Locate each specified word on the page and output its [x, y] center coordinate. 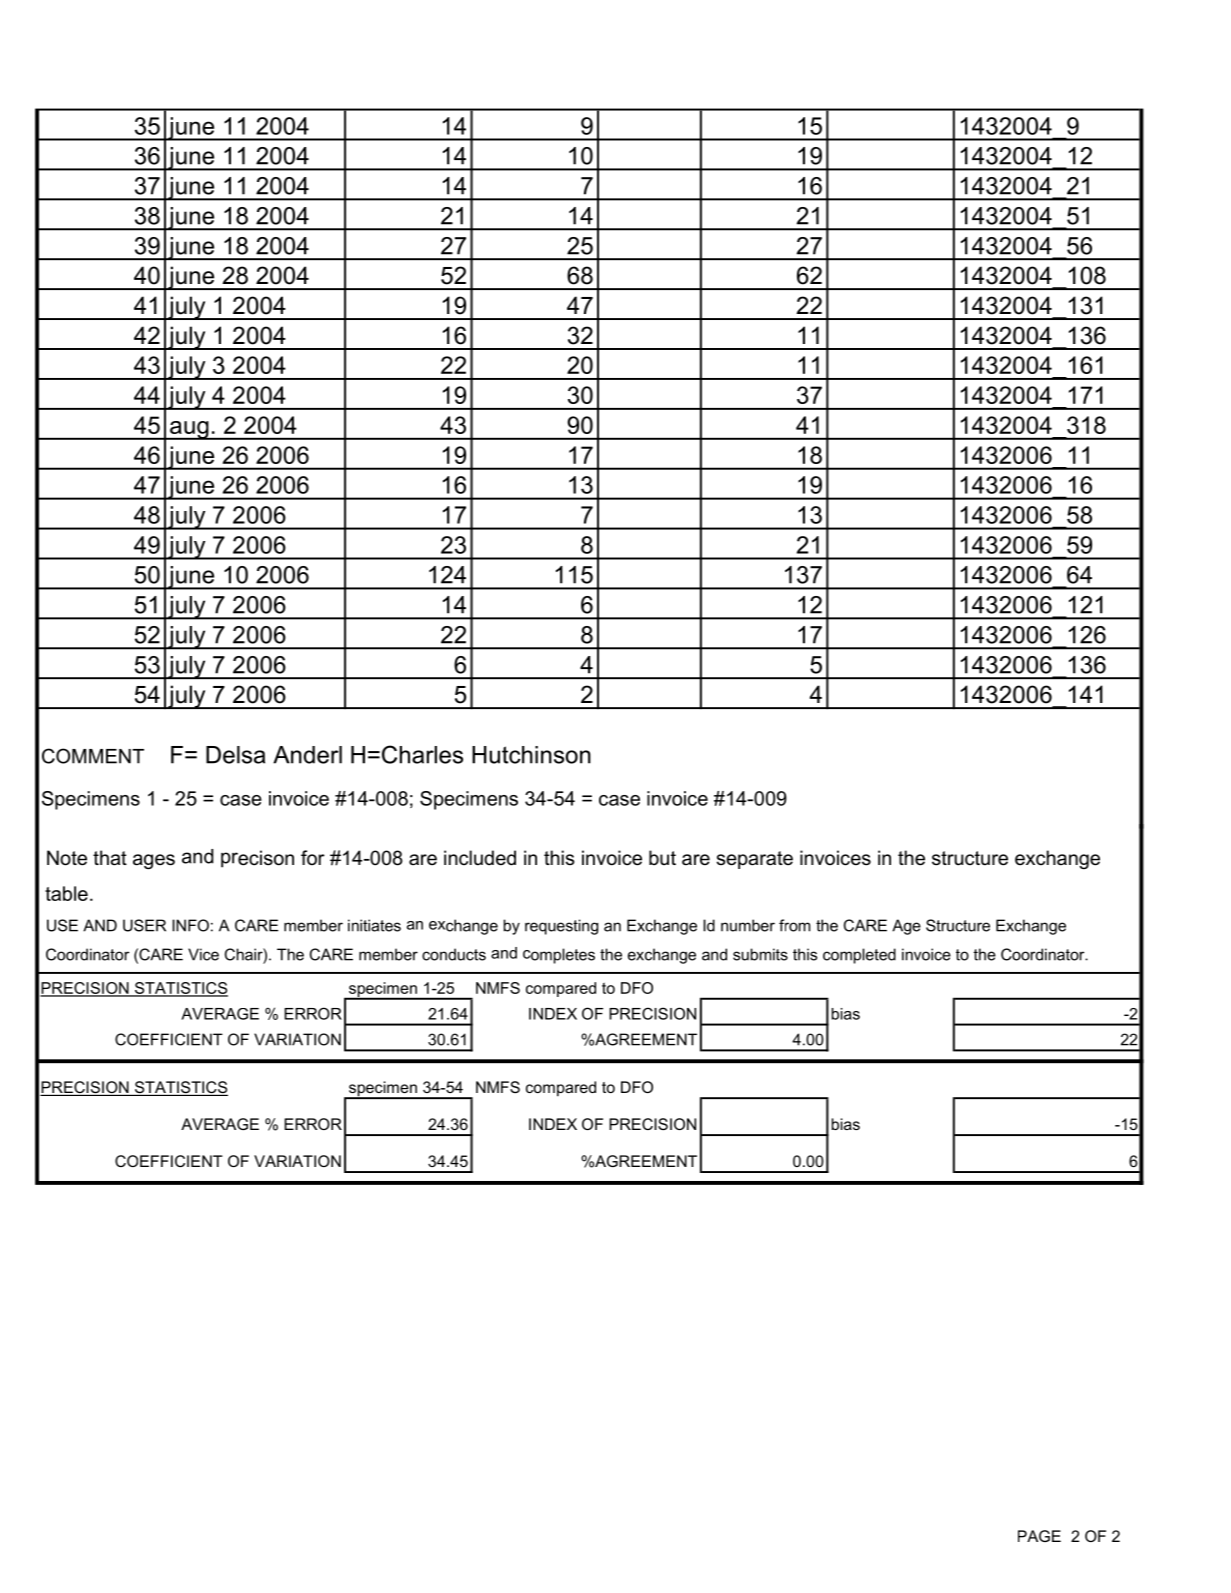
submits [760, 954]
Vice [203, 954]
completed [859, 956]
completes [559, 956]
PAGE [1039, 1536]
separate [754, 860]
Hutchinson [531, 755]
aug [189, 430]
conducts [454, 954]
